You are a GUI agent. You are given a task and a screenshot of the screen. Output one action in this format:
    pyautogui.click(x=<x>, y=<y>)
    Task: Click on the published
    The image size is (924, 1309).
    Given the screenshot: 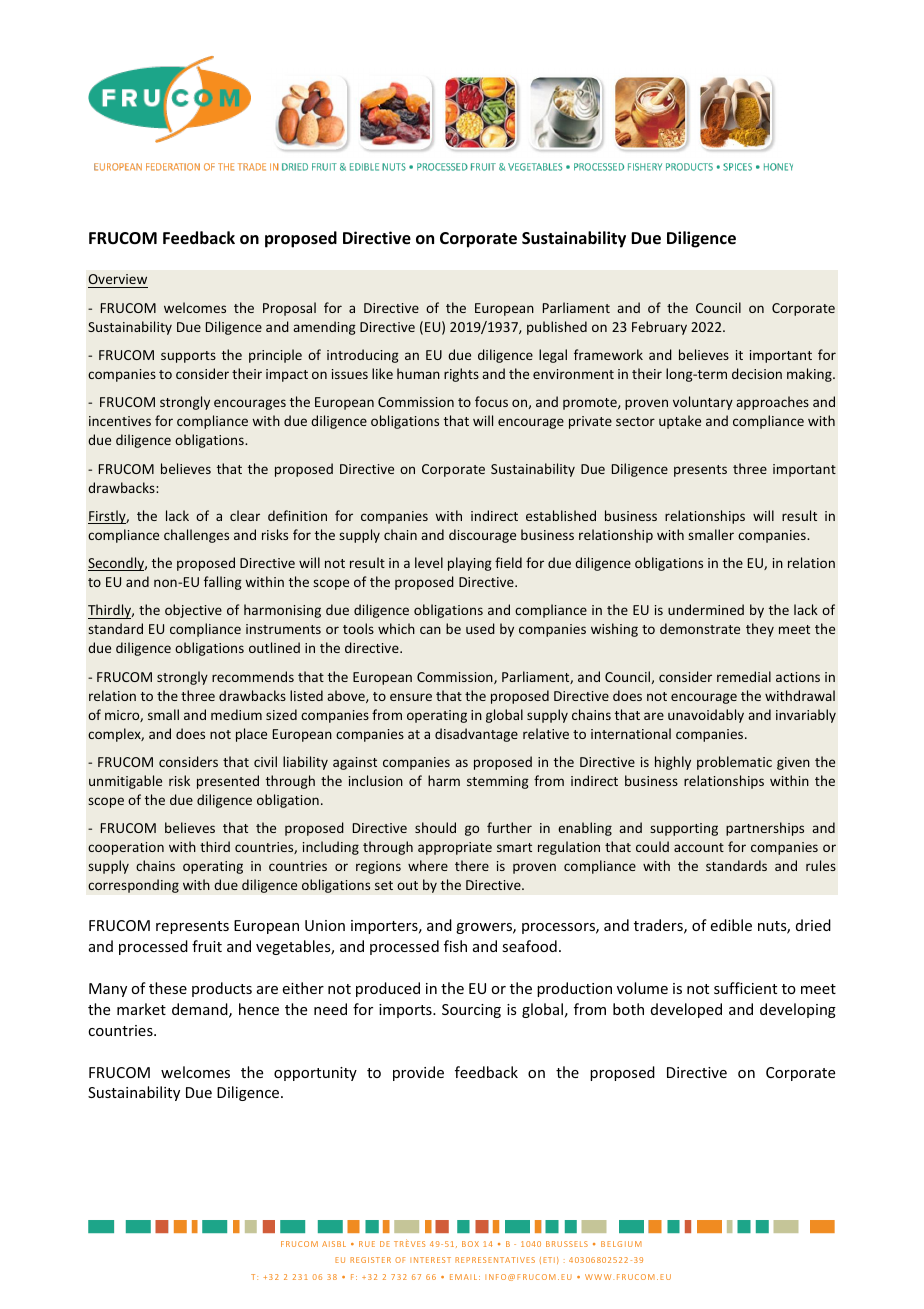 What is the action you would take?
    pyautogui.click(x=557, y=328)
